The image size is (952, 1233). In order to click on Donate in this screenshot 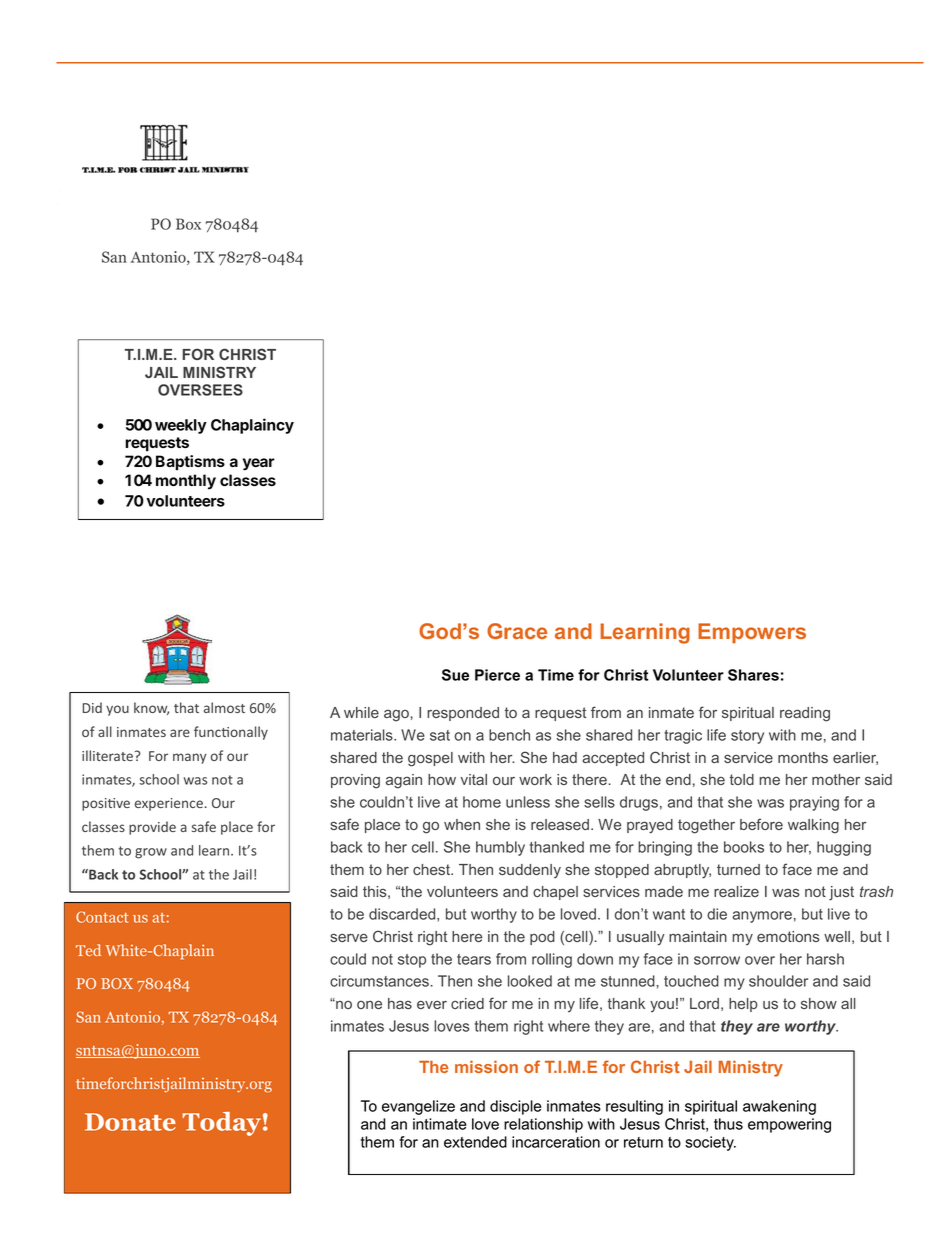, I will do `click(130, 1122)`.
